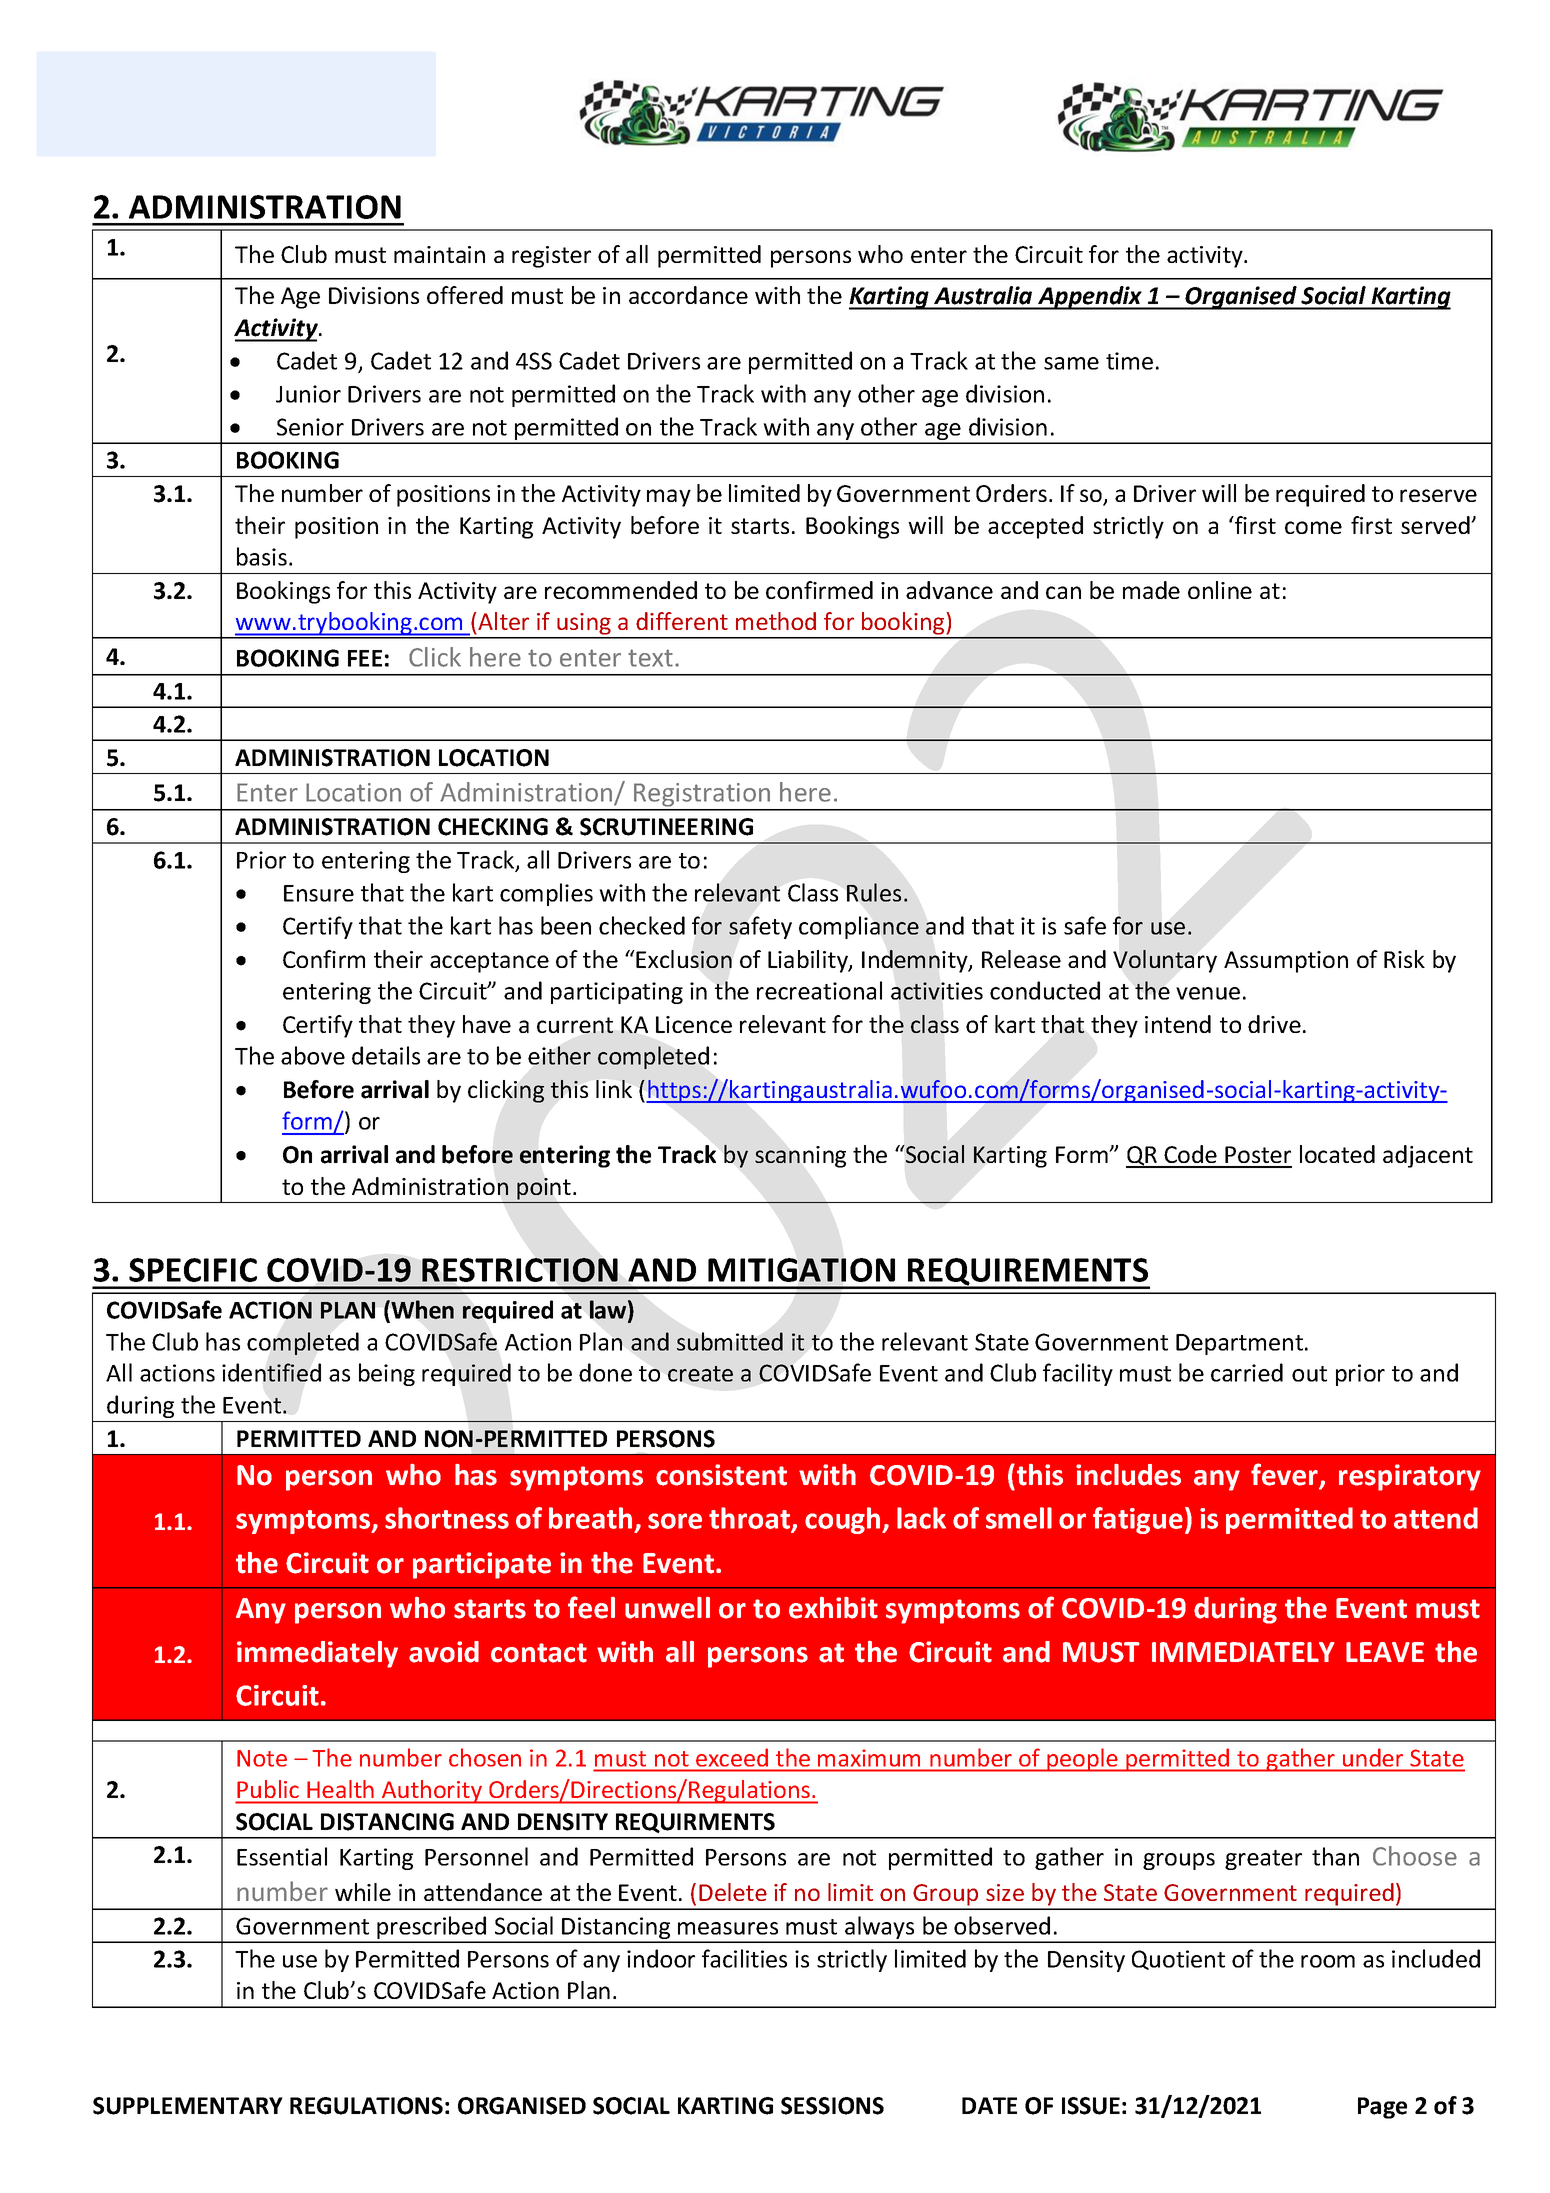 Image resolution: width=1550 pixels, height=2193 pixels. I want to click on Junior, so click(308, 394).
